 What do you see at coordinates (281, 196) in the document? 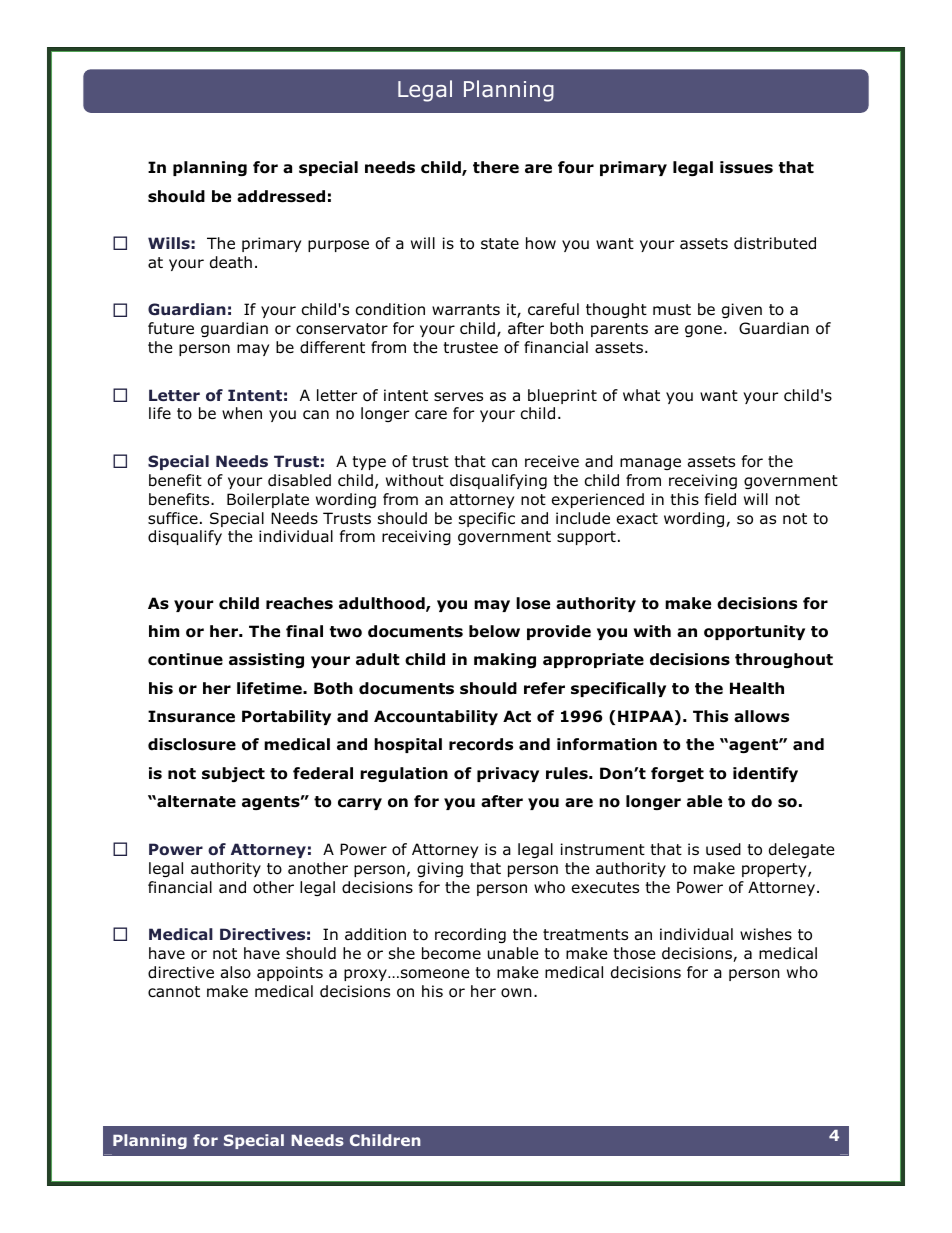
I see `addressed` at bounding box center [281, 196].
